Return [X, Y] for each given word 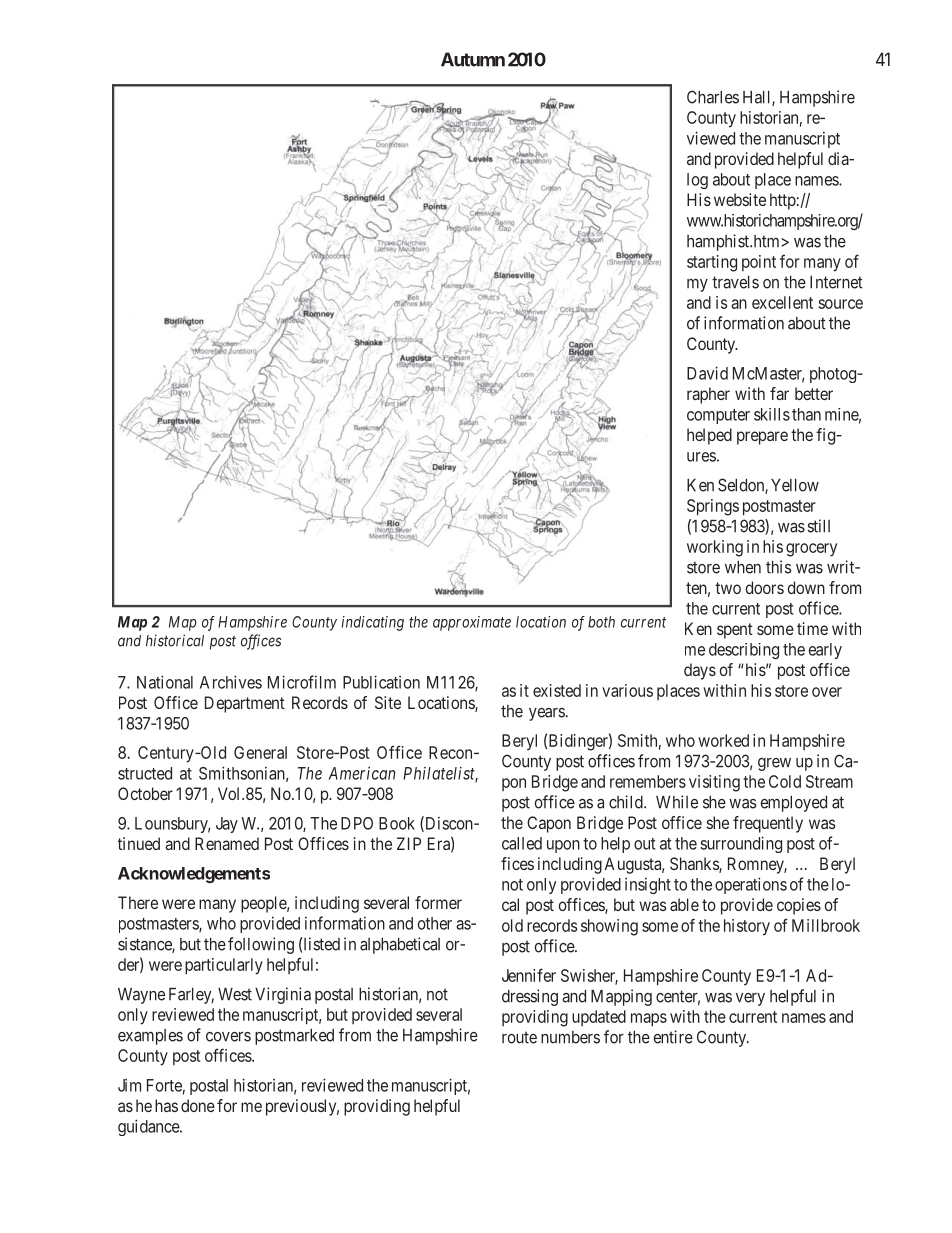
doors [765, 587]
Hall [758, 98]
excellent [782, 302]
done [198, 1105]
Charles [713, 97]
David [707, 373]
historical [175, 640]
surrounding [741, 844]
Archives [231, 682]
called [522, 843]
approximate [472, 623]
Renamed [227, 843]
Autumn [473, 59]
